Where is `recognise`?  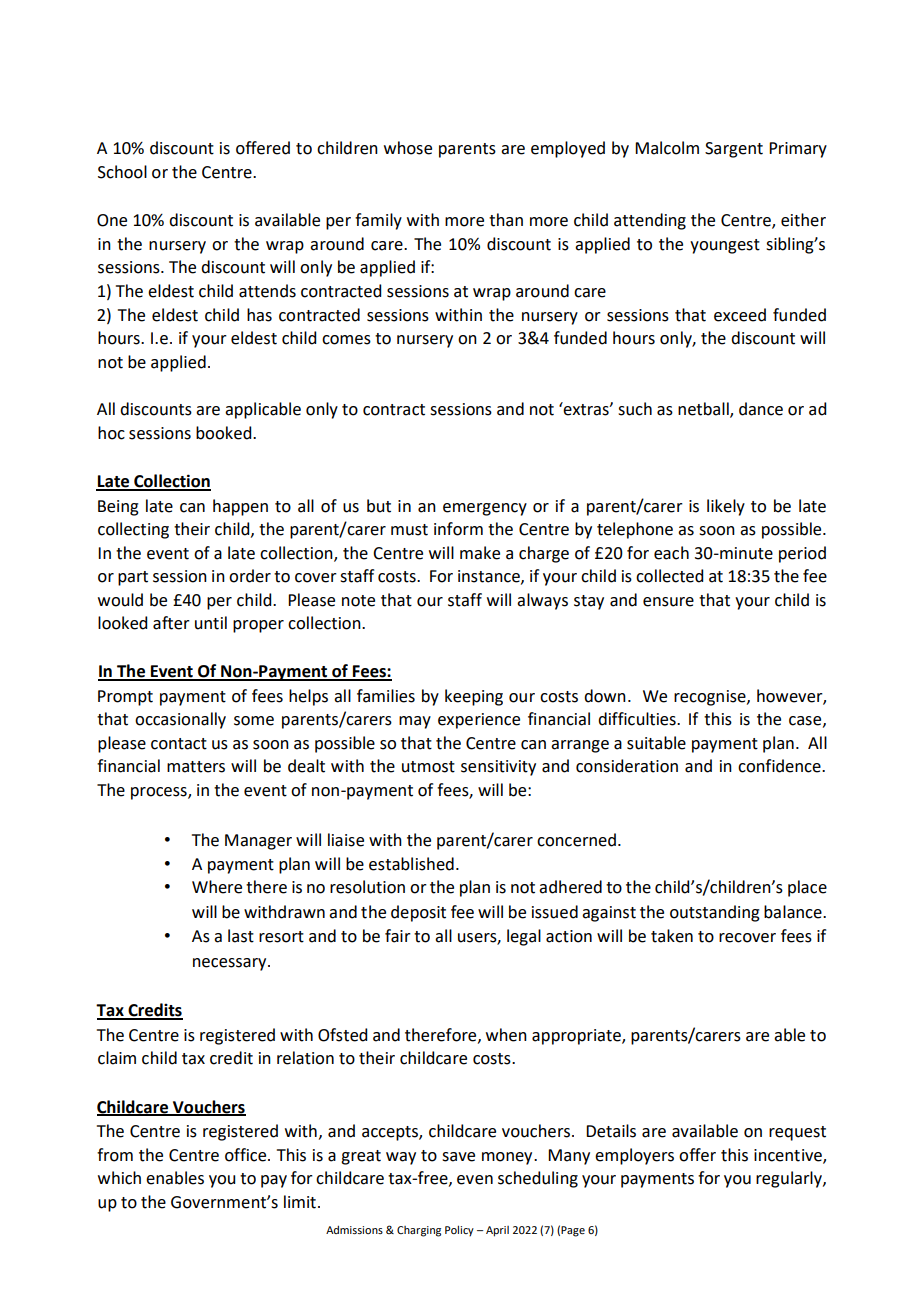
recognise is located at coordinates (711, 698).
